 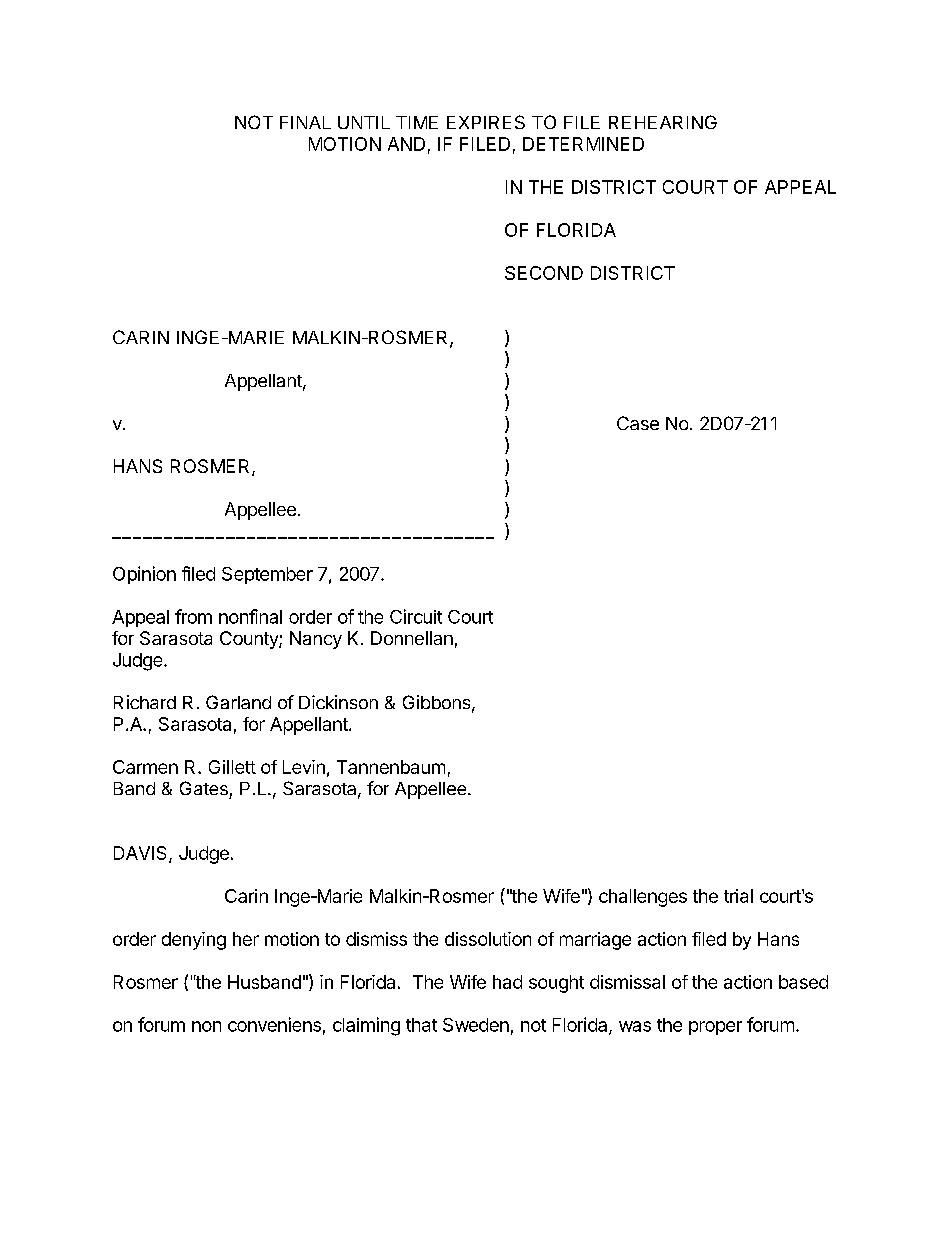 I want to click on DETERMINED, so click(x=583, y=144).
